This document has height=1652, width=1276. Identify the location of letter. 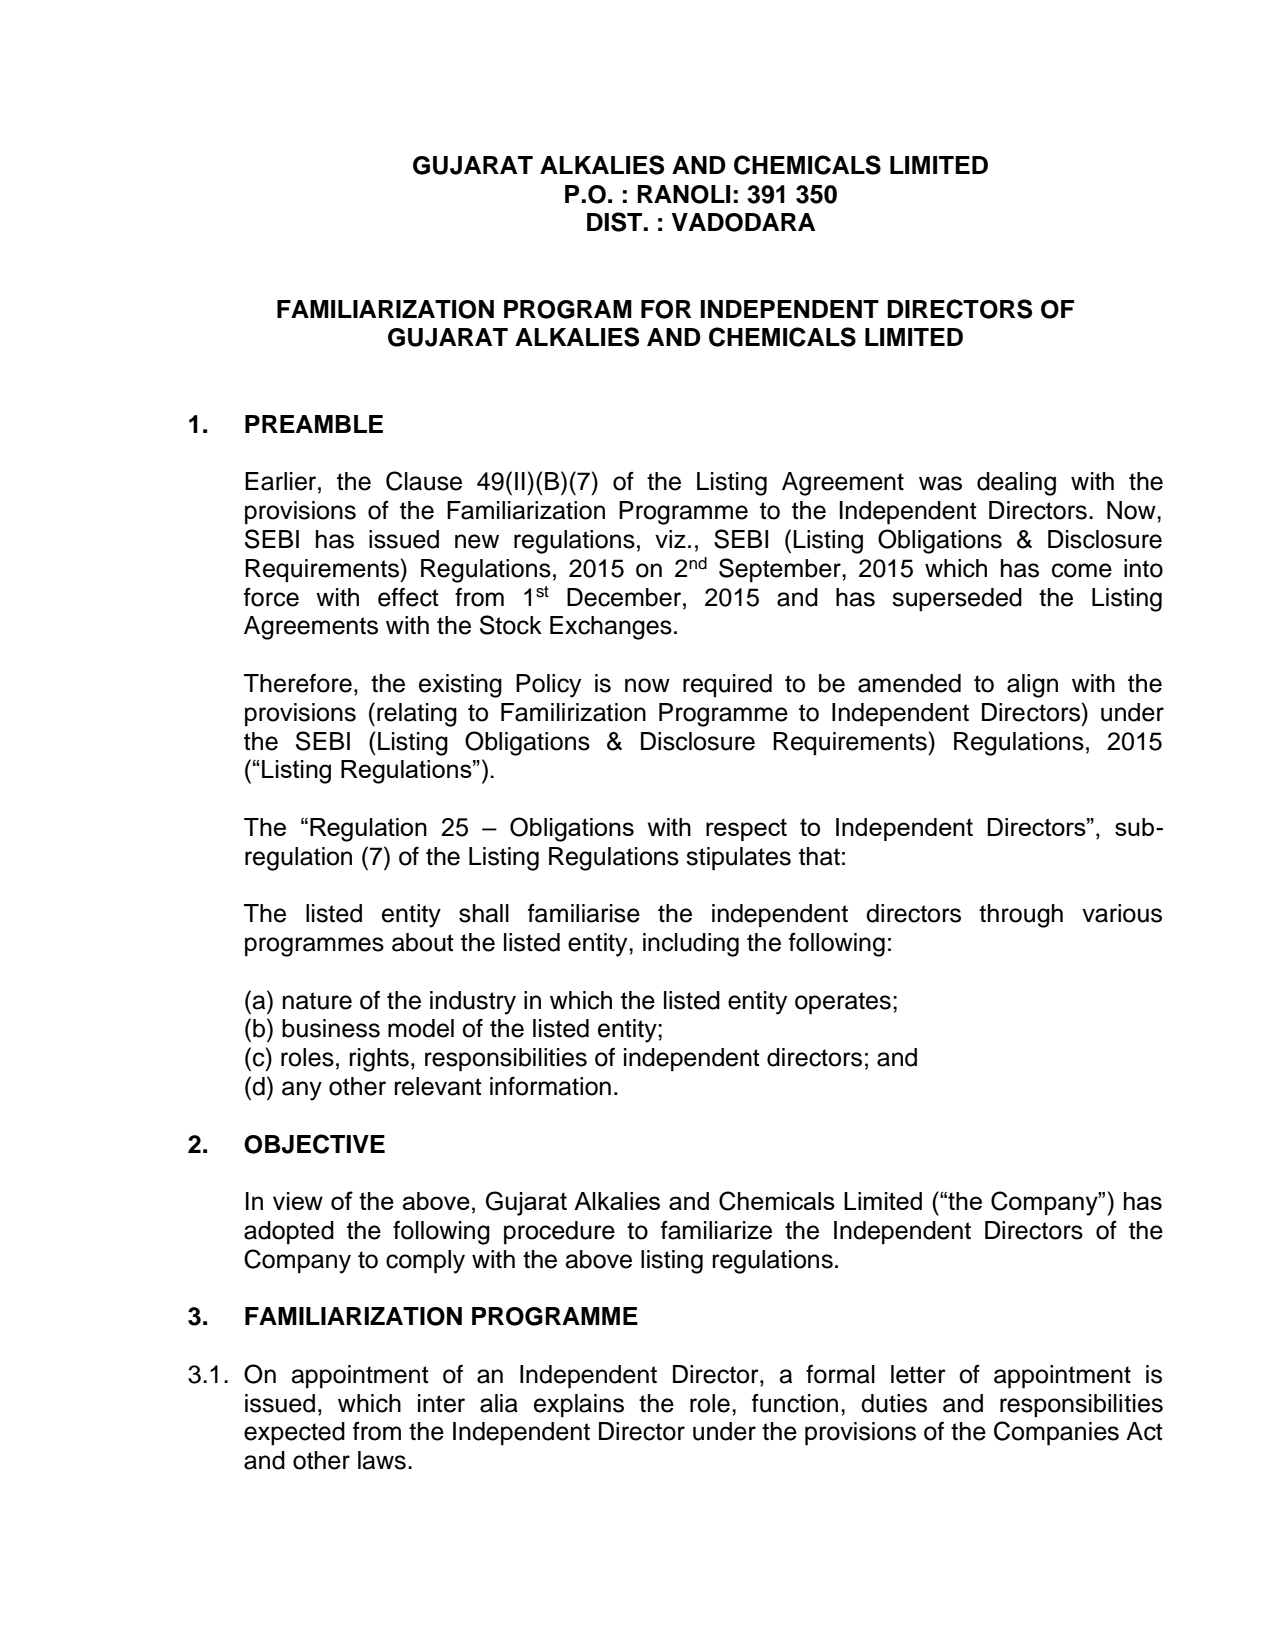
(918, 1374).
